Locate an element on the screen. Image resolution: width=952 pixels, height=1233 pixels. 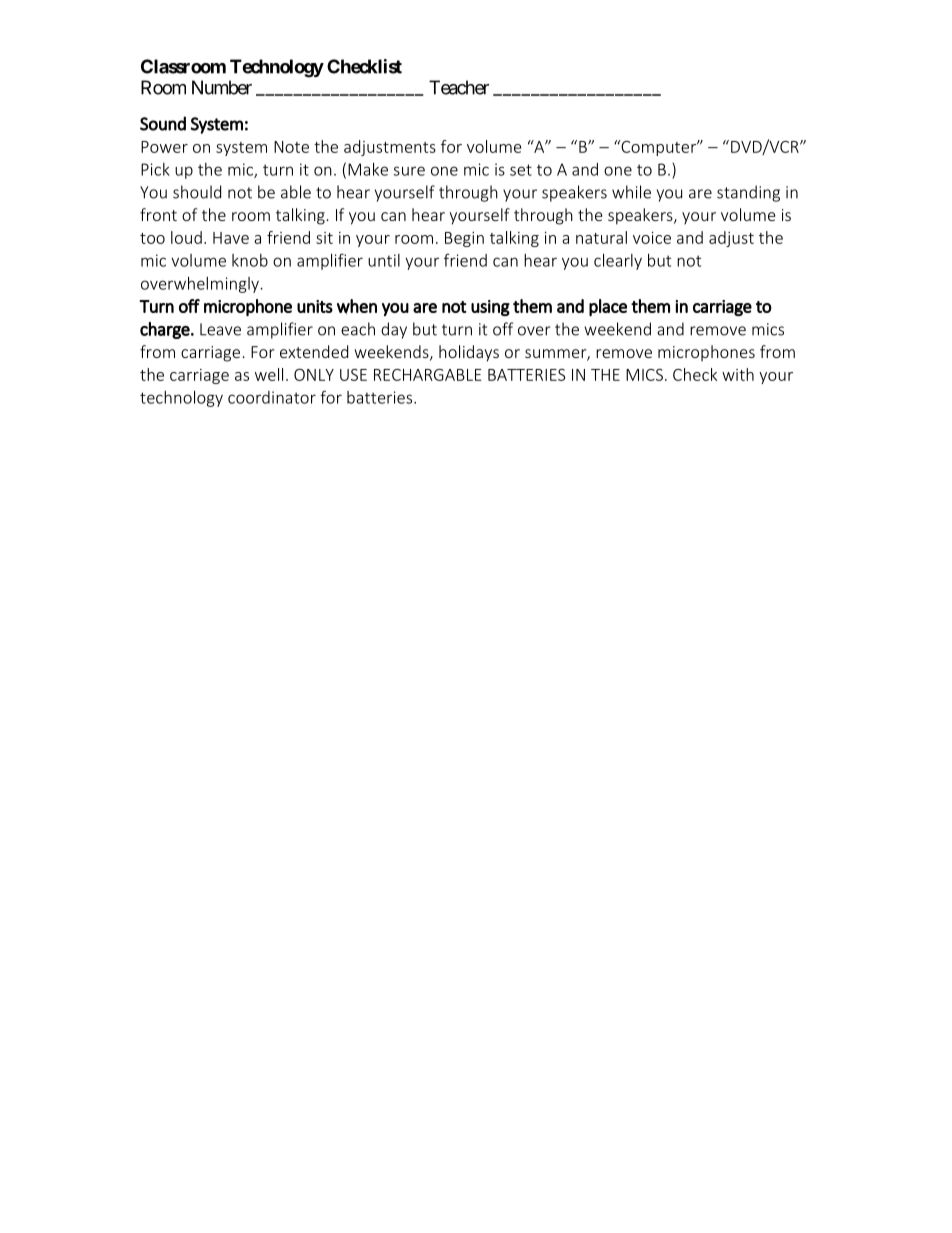
Note is located at coordinates (291, 147).
